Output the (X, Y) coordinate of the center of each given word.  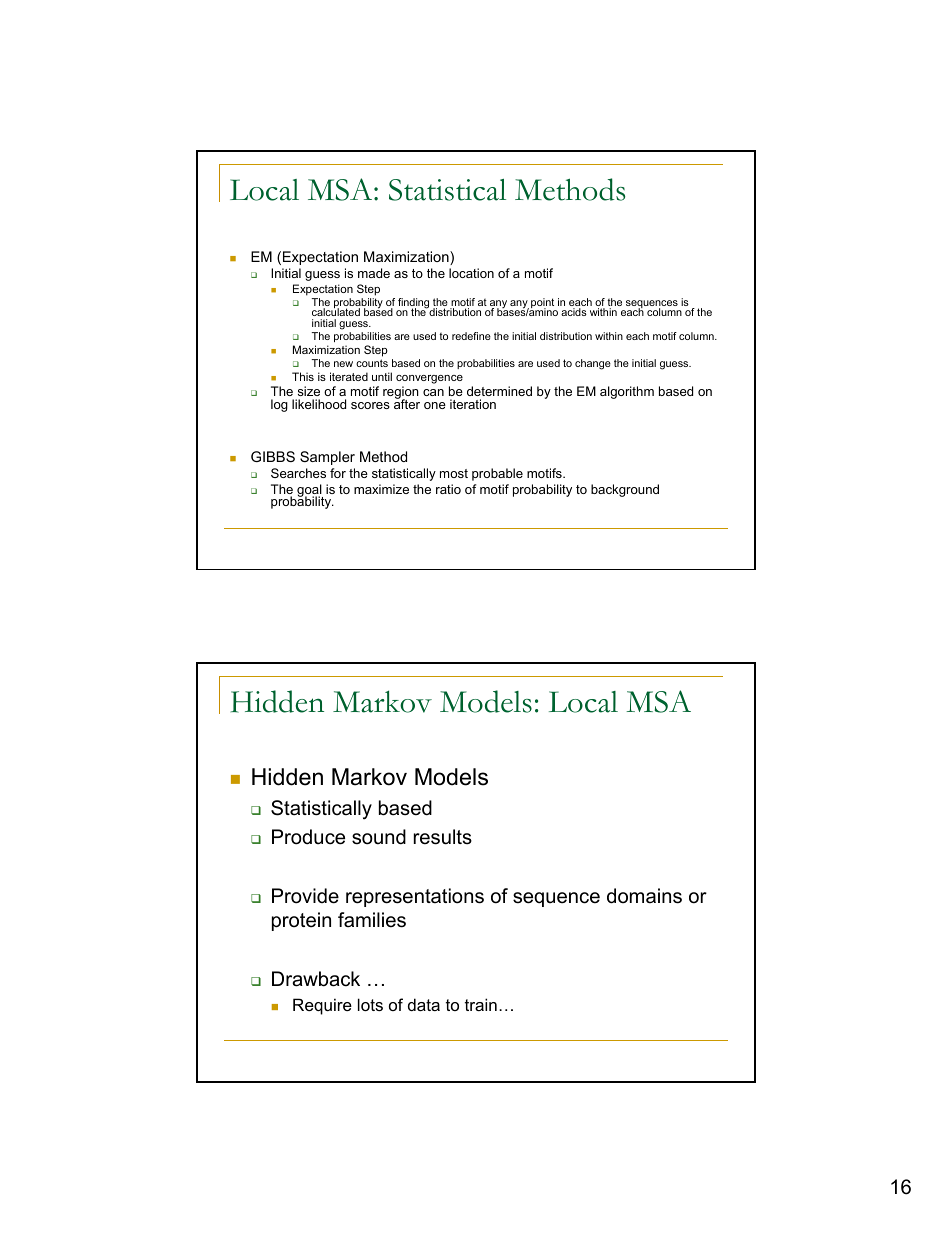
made (374, 273)
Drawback (316, 979)
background (625, 490)
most (454, 473)
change (593, 364)
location (471, 273)
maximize (381, 489)
